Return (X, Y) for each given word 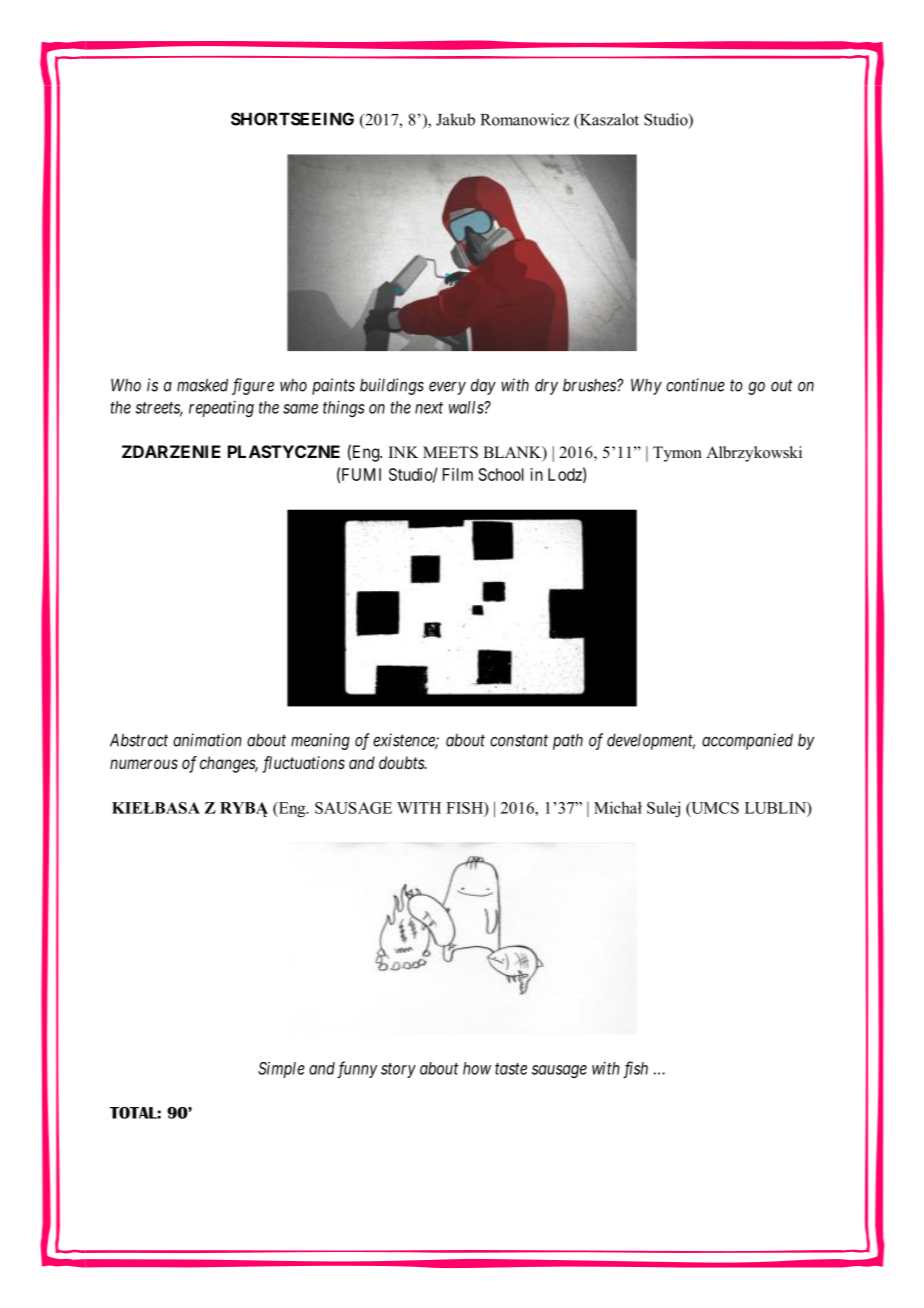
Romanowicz (525, 119)
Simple (281, 1069)
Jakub (455, 119)
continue (695, 385)
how (477, 1068)
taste (511, 1069)
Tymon (677, 454)
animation (207, 740)
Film (458, 474)
